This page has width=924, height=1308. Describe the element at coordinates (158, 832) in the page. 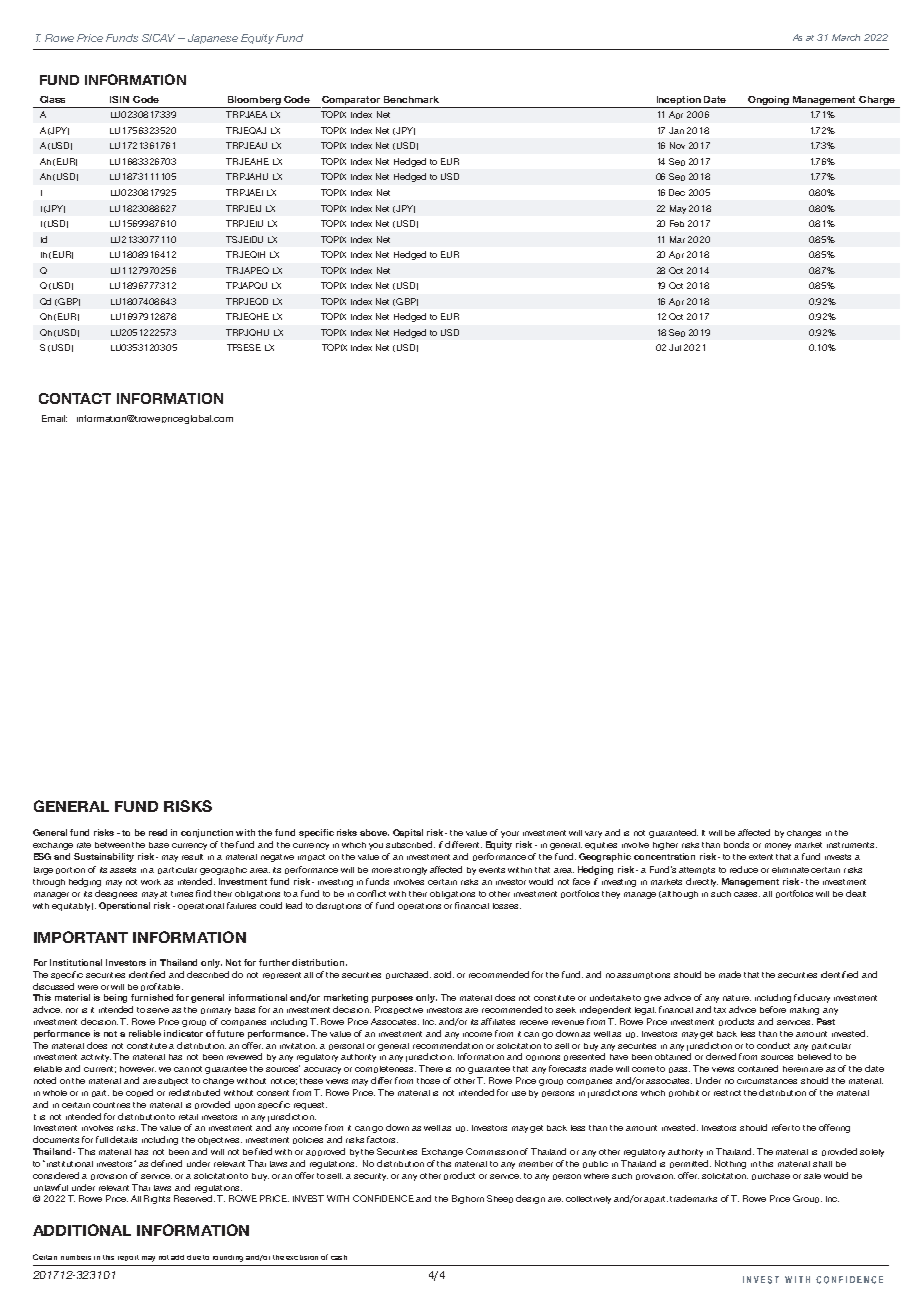

I see `read` at that location.
